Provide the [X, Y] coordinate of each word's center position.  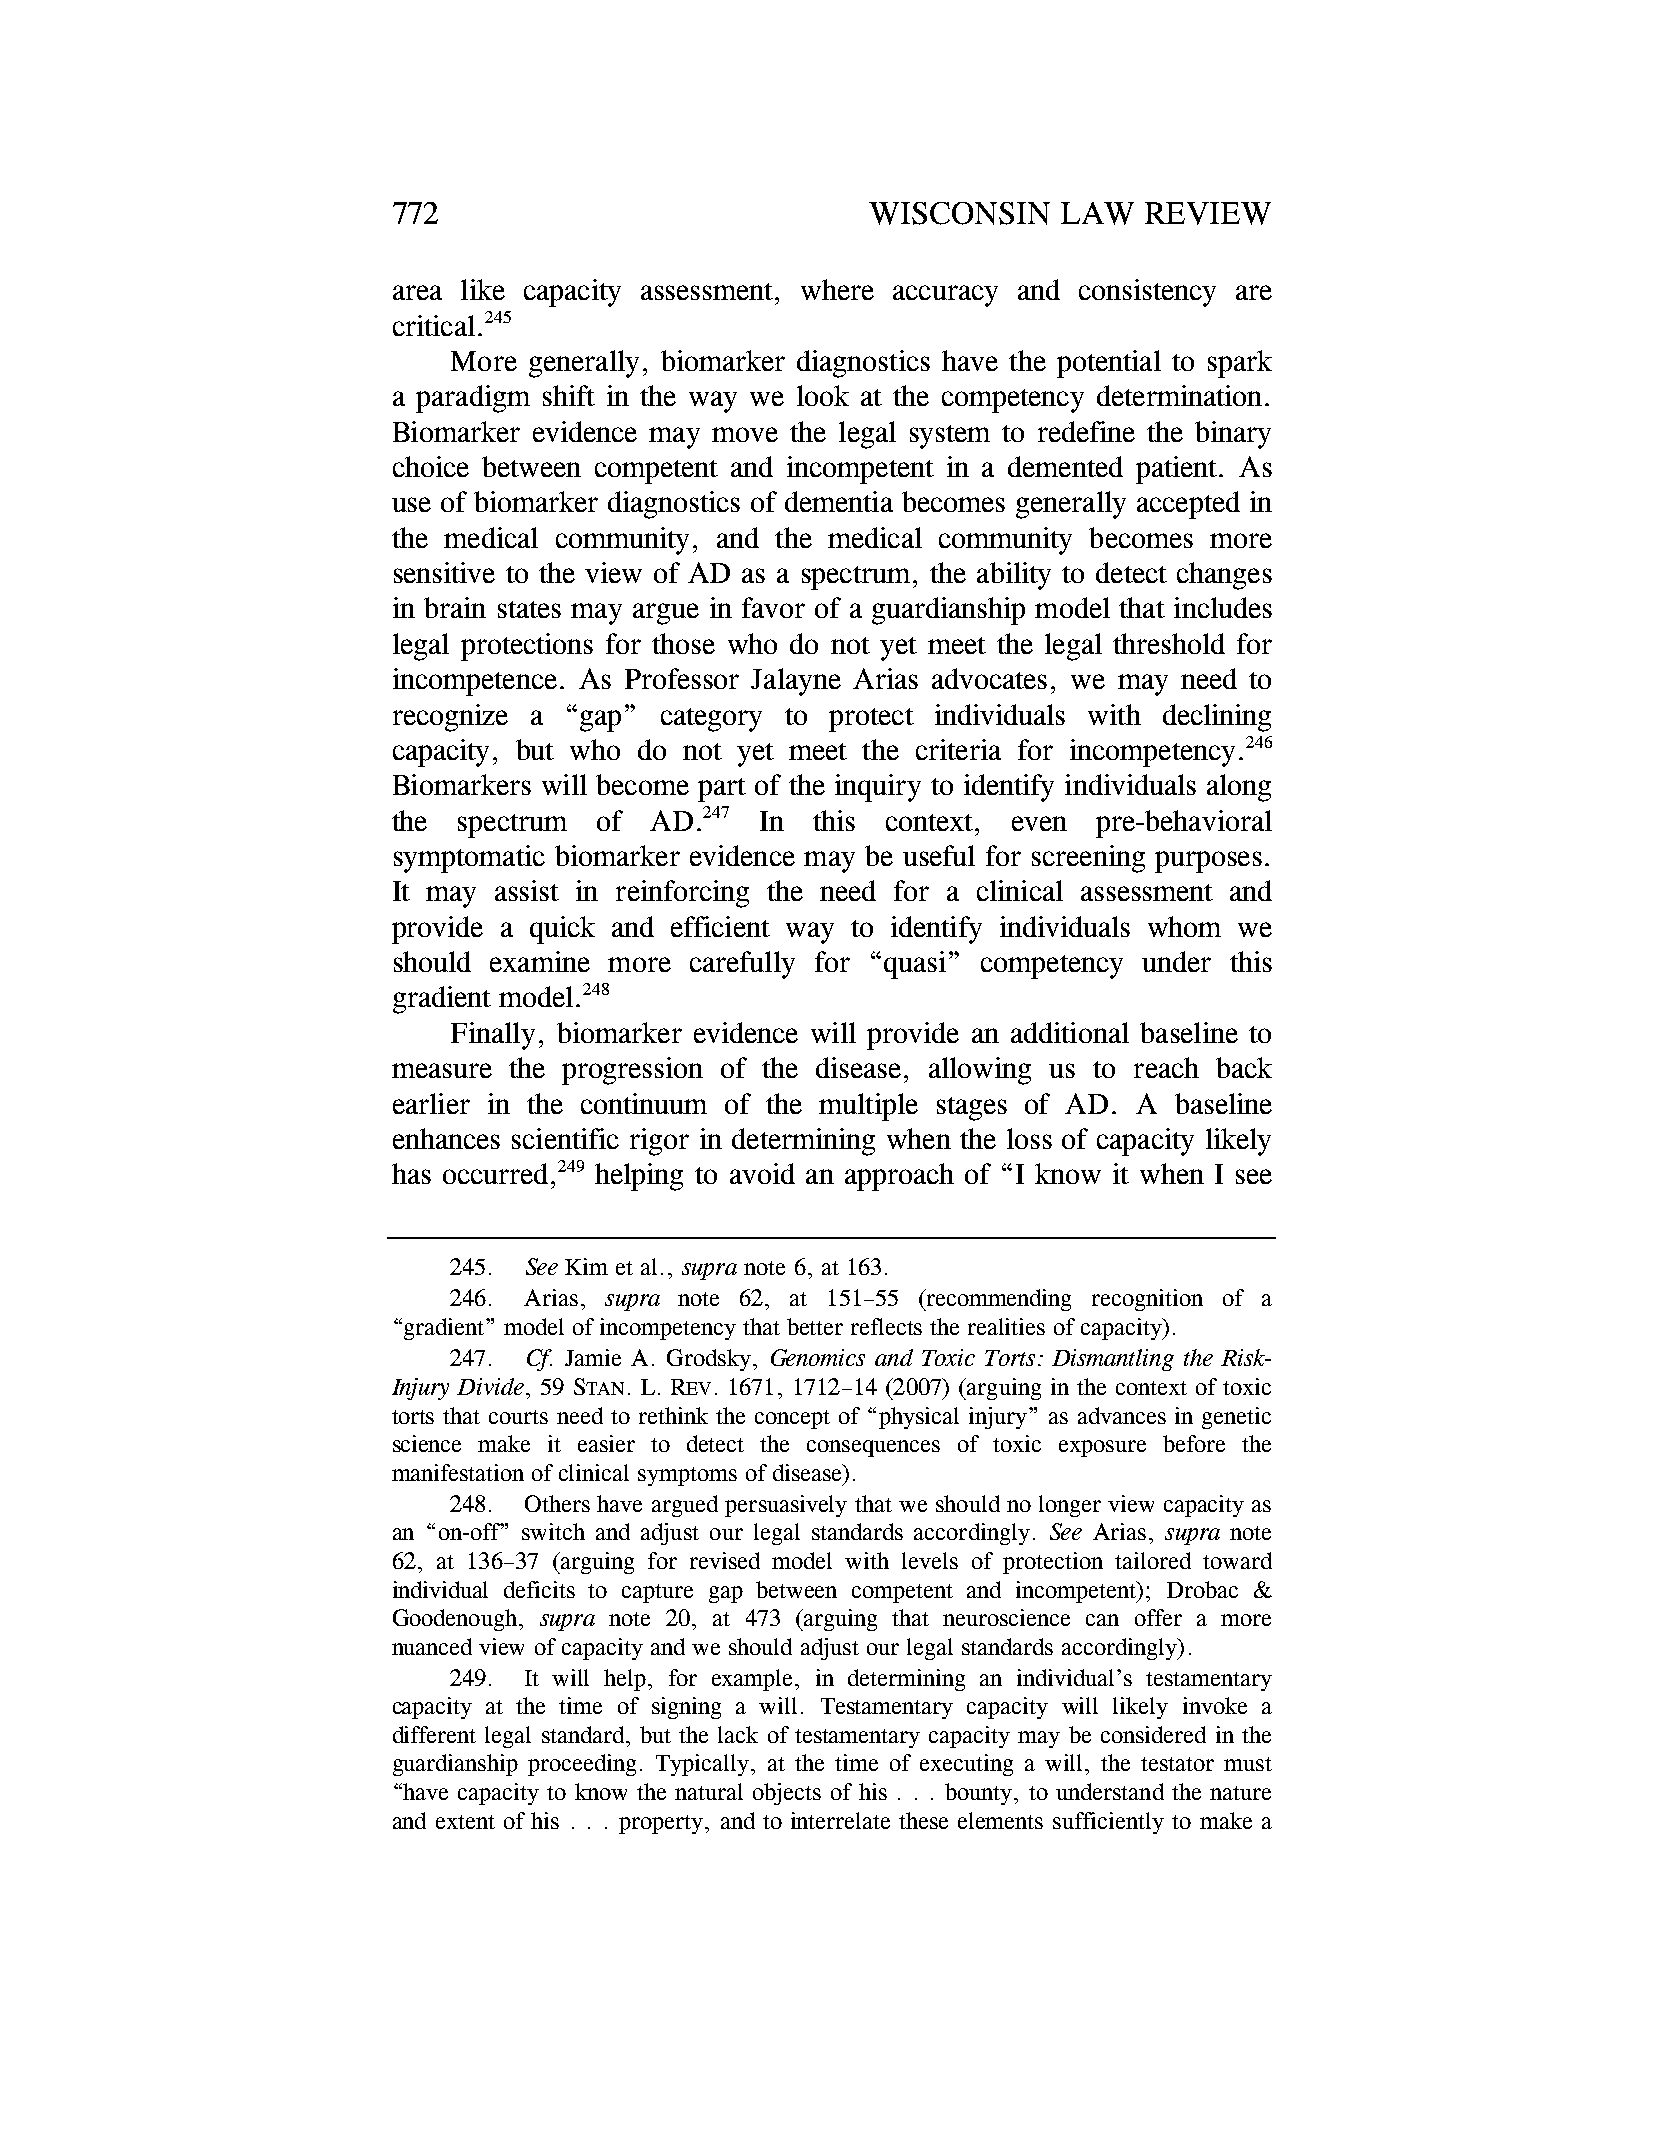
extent [465, 1822]
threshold [1169, 643]
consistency [1147, 293]
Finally [493, 1036]
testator [1177, 1764]
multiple [868, 1107]
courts [518, 1417]
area [417, 292]
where [837, 289]
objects [787, 1794]
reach [1166, 1067]
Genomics [818, 1357]
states [529, 609]
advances [1122, 1415]
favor [773, 607]
